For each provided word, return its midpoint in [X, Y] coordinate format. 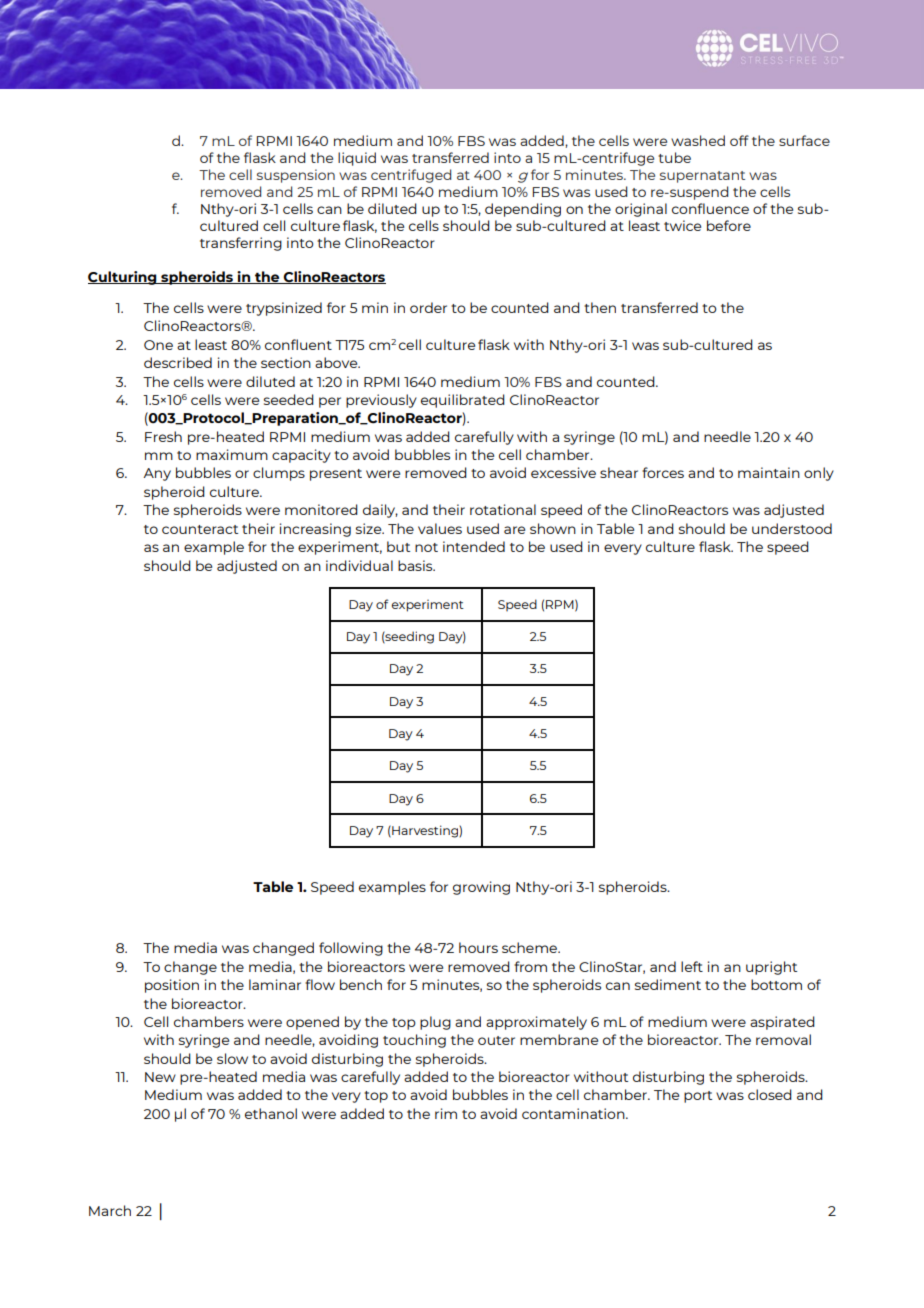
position [172, 986]
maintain [769, 472]
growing [481, 888]
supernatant [702, 177]
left [692, 966]
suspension [296, 176]
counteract [200, 529]
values [440, 528]
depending [523, 210]
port [698, 1097]
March [110, 1210]
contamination [574, 1113]
